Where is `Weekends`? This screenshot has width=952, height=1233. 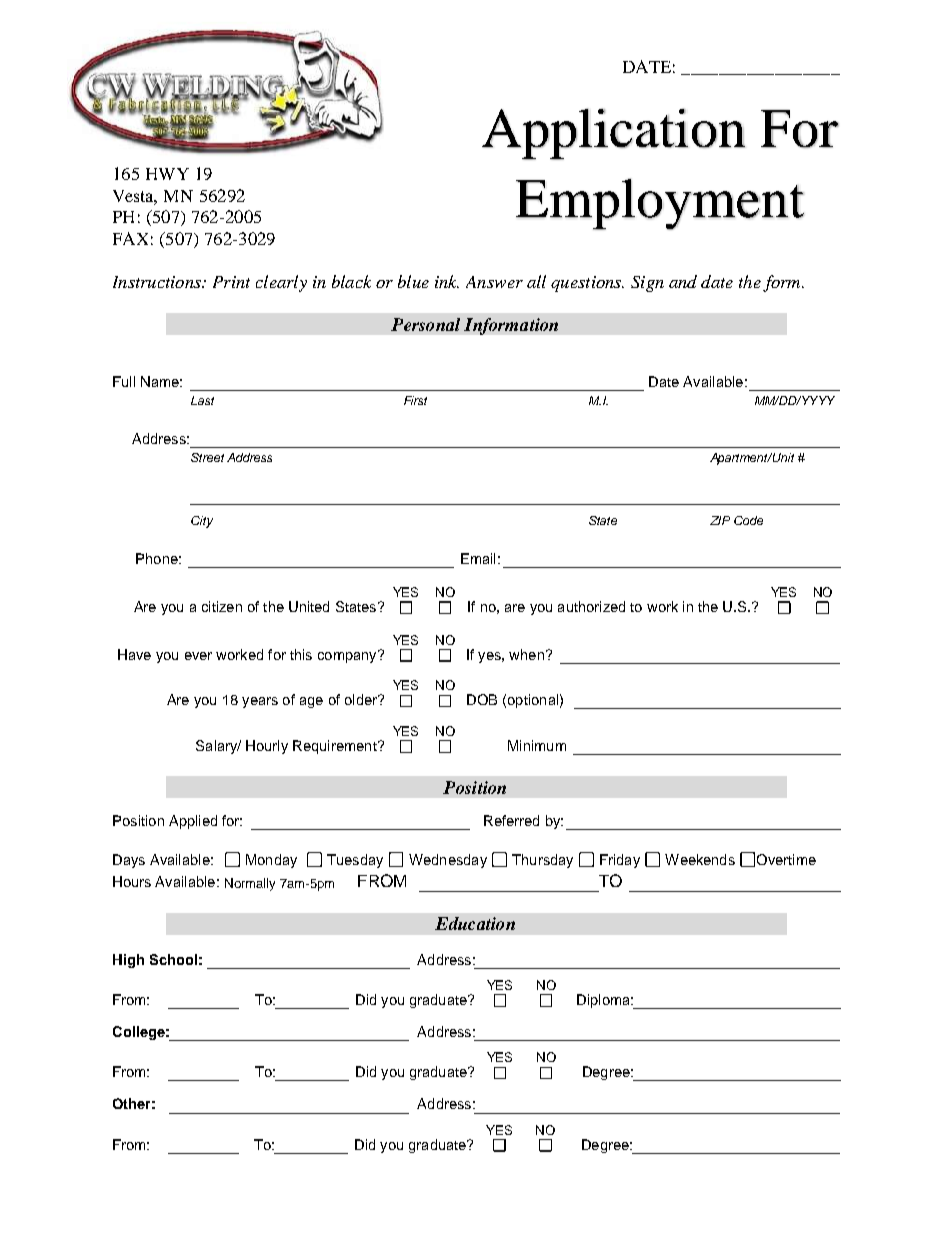 Weekends is located at coordinates (700, 859).
